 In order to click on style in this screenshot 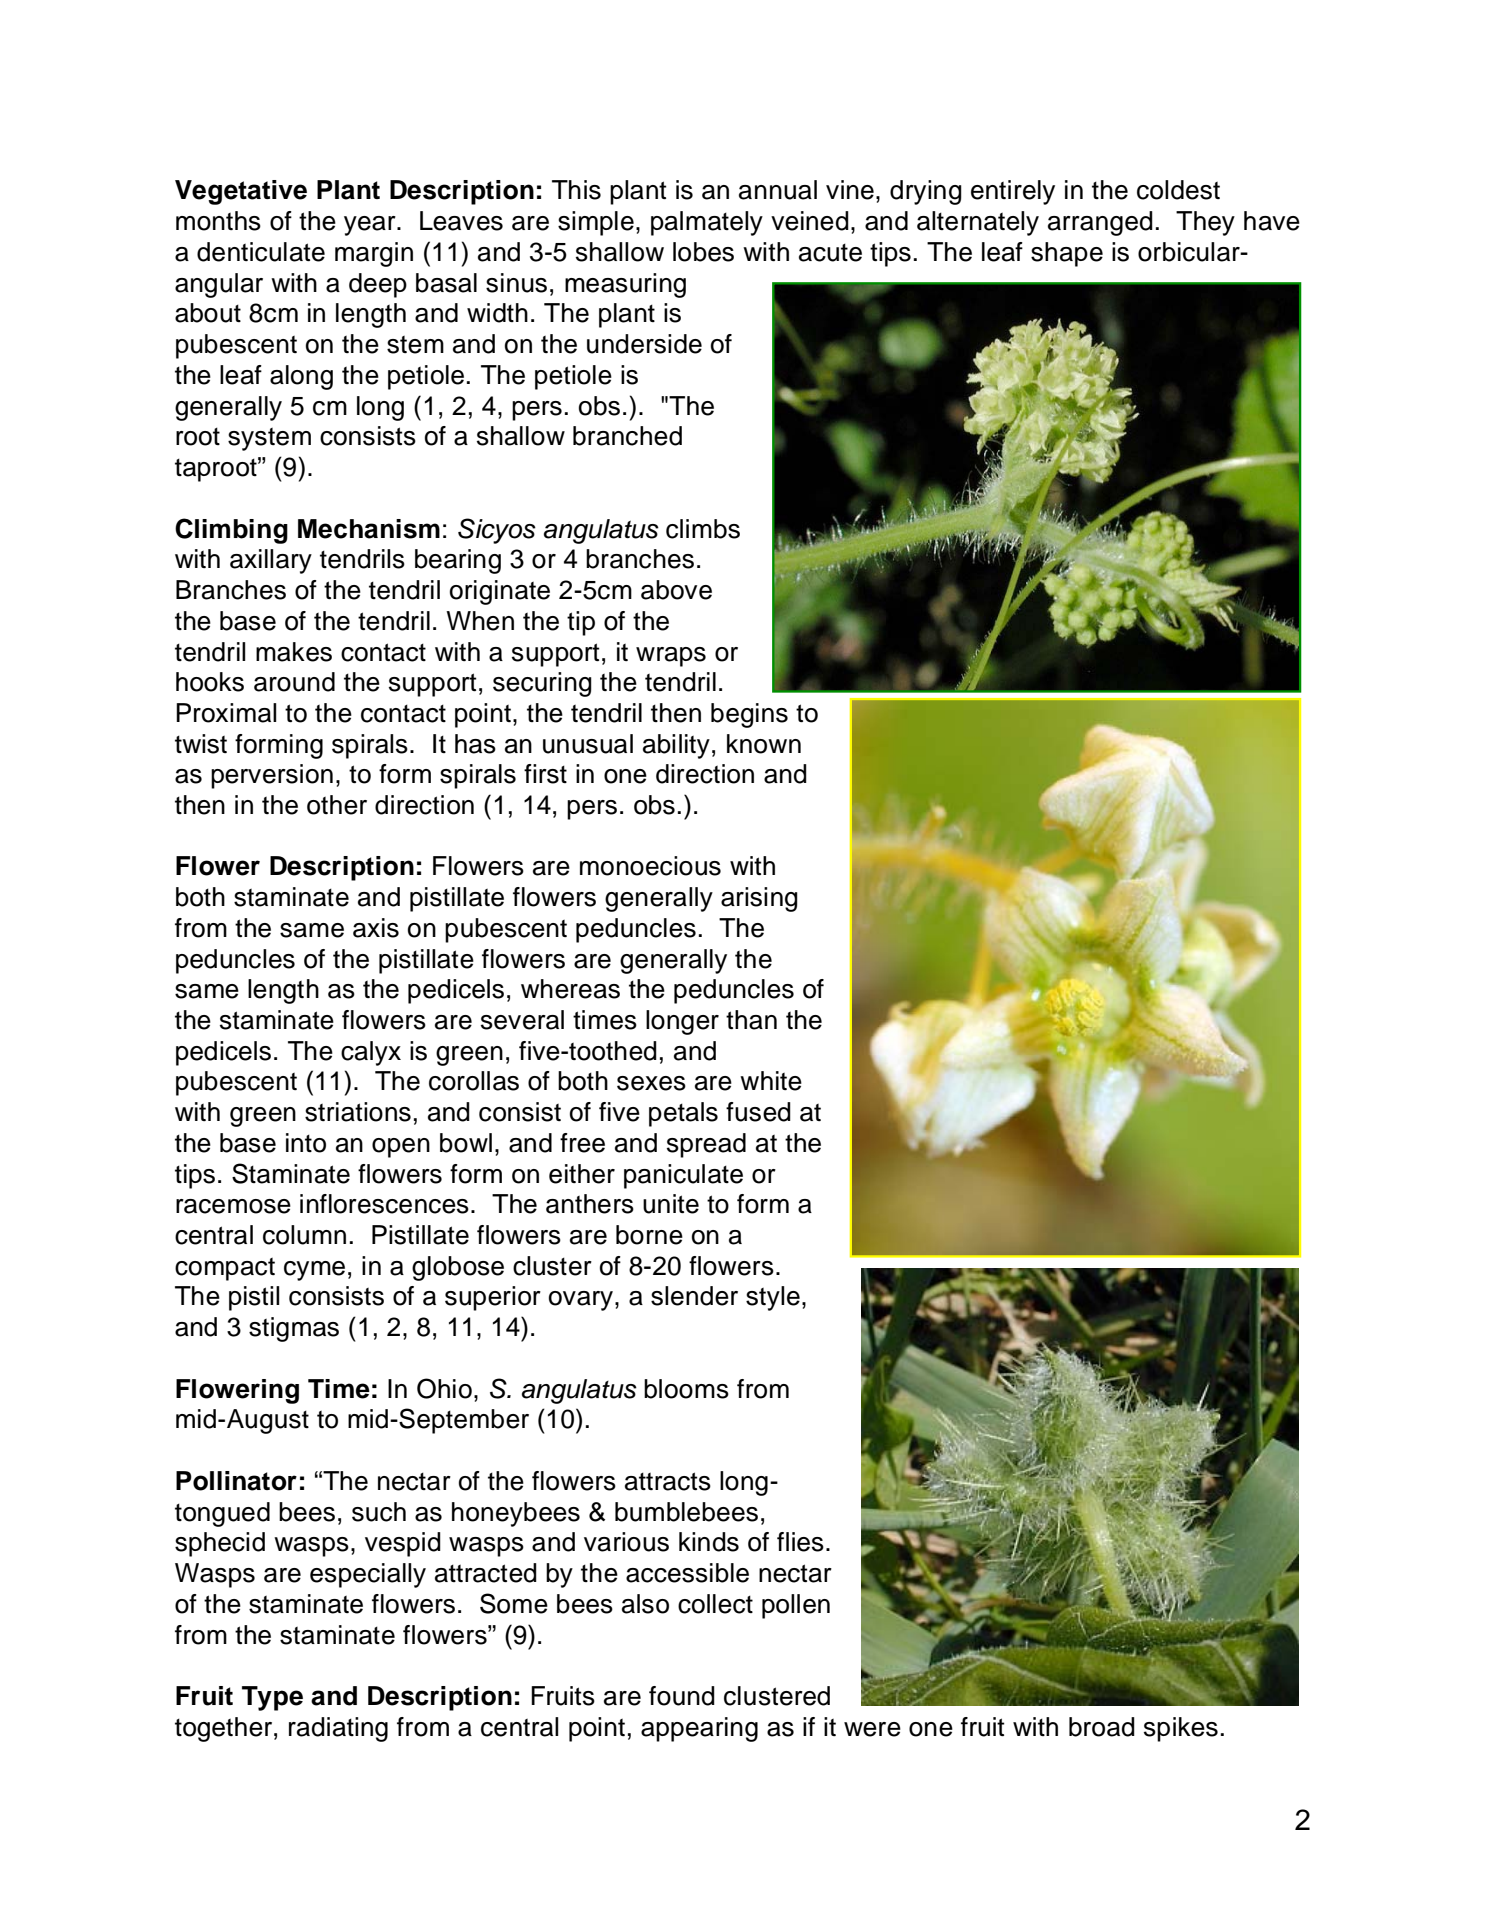, I will do `click(773, 1298)`.
